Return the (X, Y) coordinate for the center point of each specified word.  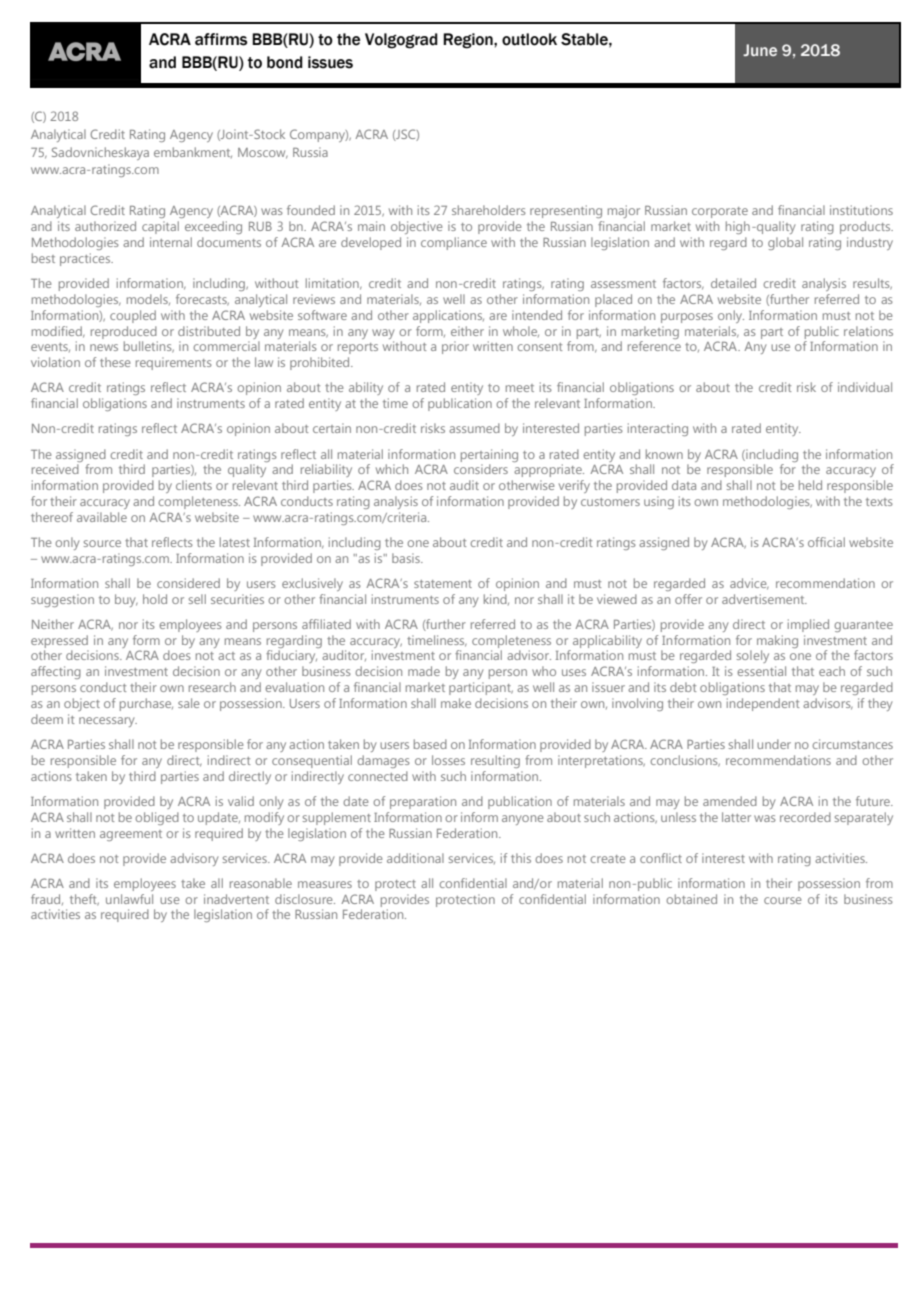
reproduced (124, 332)
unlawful (129, 899)
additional (415, 858)
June (760, 50)
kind (496, 599)
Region (469, 41)
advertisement (764, 599)
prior (455, 347)
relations (868, 331)
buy (126, 600)
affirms (221, 39)
